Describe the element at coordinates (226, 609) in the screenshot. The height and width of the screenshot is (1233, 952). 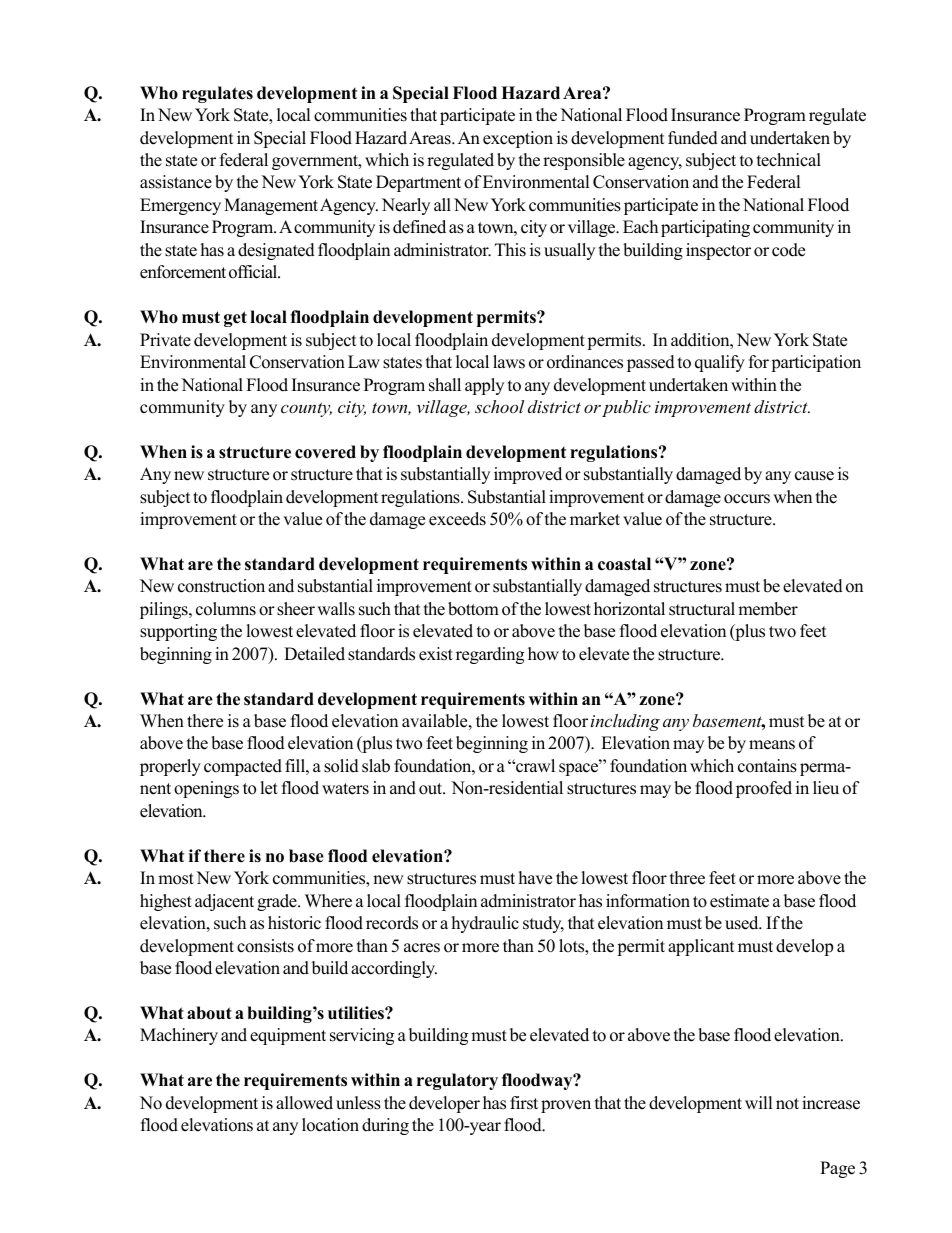
I see `columns` at that location.
